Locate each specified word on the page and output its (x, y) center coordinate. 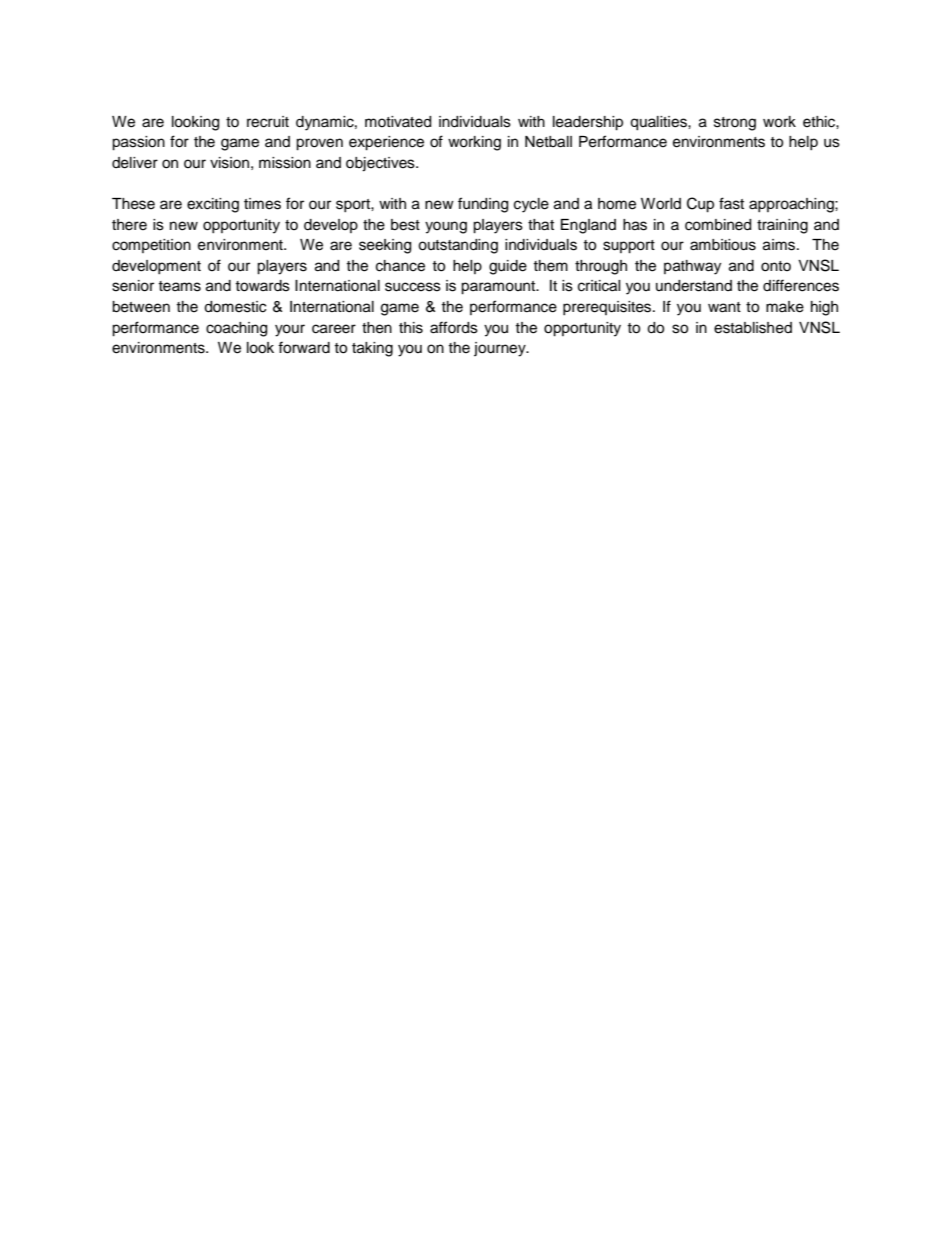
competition (151, 246)
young (446, 227)
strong (735, 124)
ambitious (723, 245)
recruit (268, 122)
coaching (236, 329)
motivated (398, 122)
